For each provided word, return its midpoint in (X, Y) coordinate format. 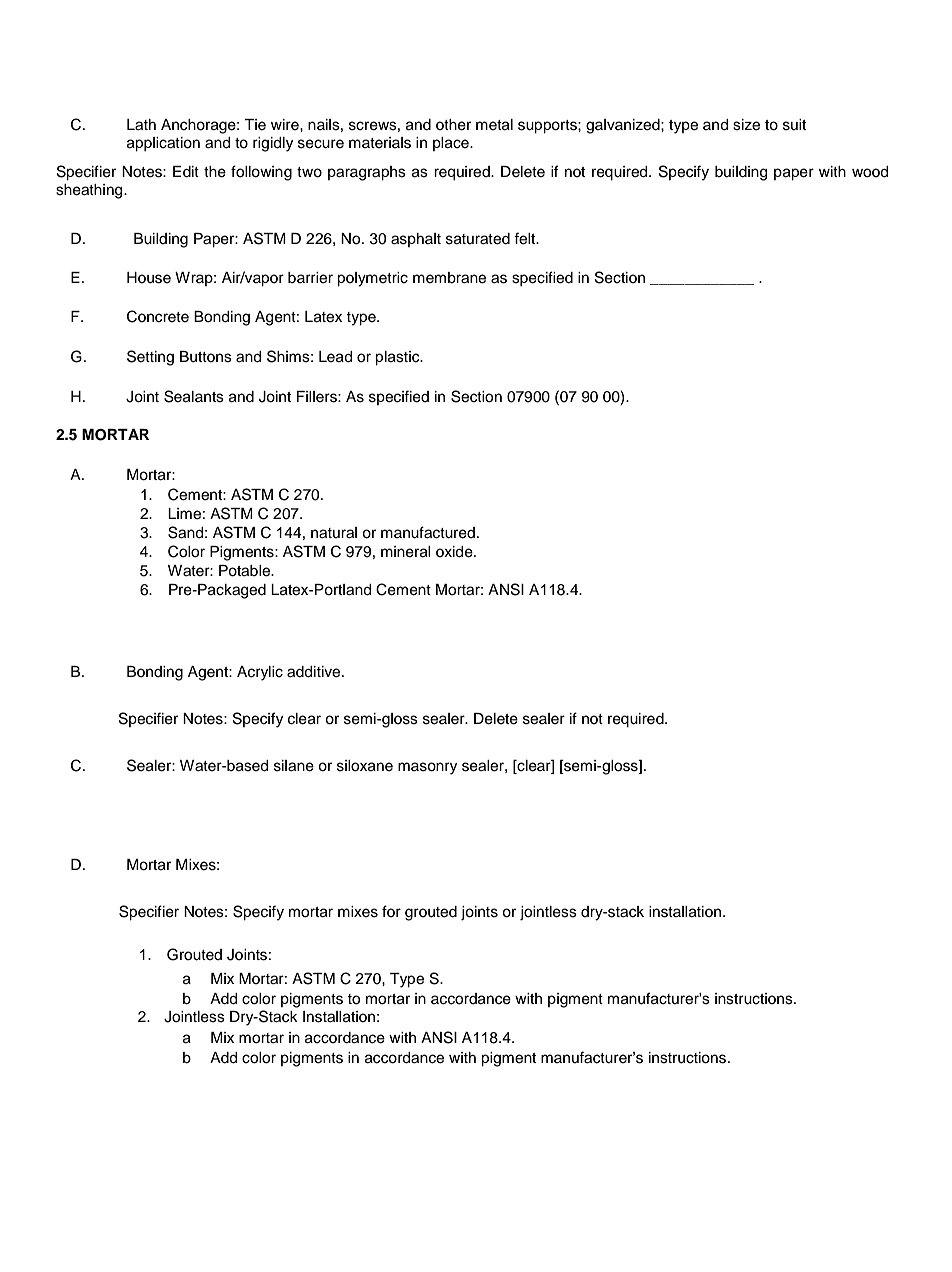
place (452, 144)
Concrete (158, 316)
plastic (398, 358)
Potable (246, 571)
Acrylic (260, 673)
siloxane (365, 766)
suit (794, 125)
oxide (455, 552)
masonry (427, 768)
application (163, 144)
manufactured (428, 532)
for (391, 911)
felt (526, 238)
